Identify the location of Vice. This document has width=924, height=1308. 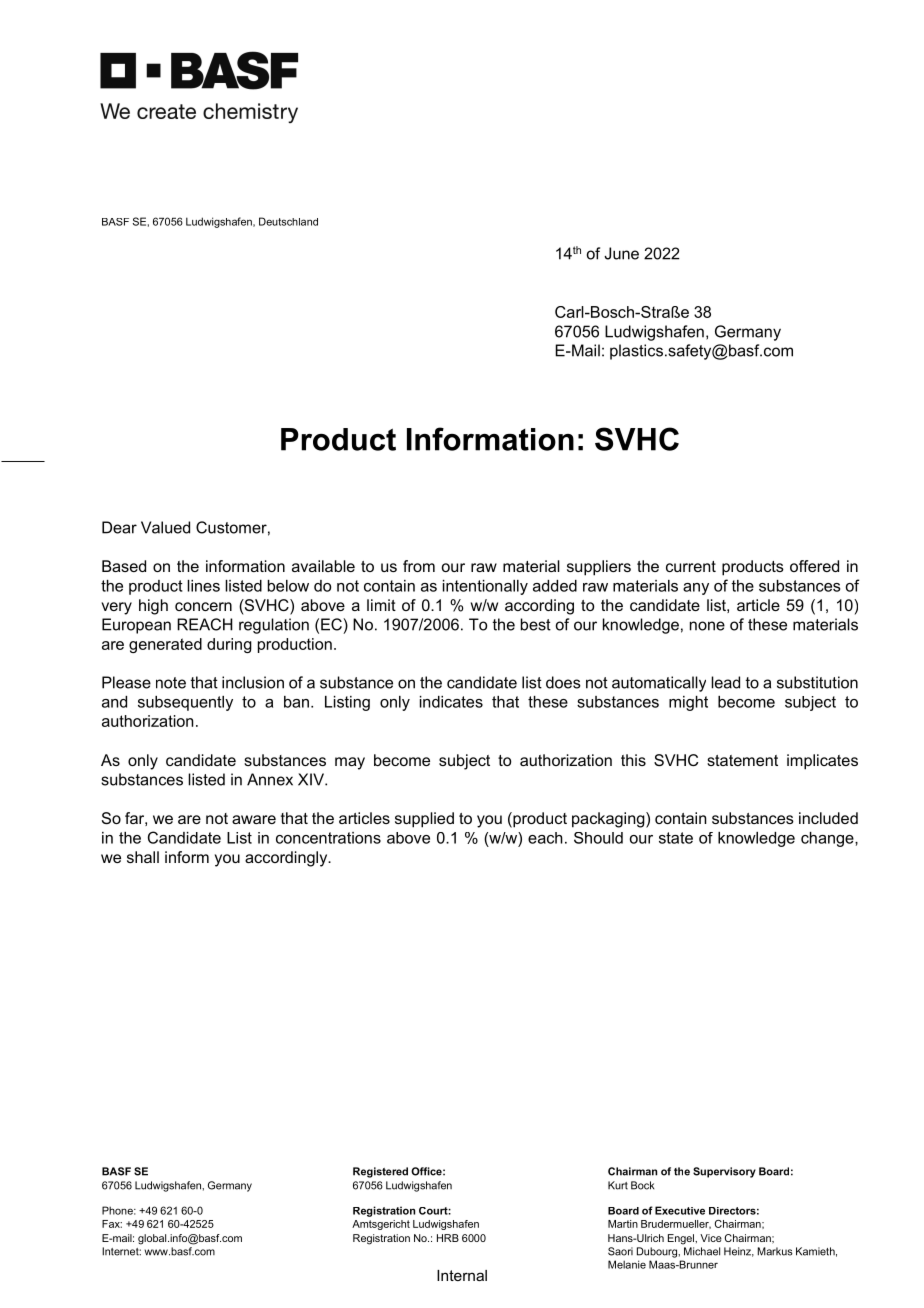
(711, 1238).
